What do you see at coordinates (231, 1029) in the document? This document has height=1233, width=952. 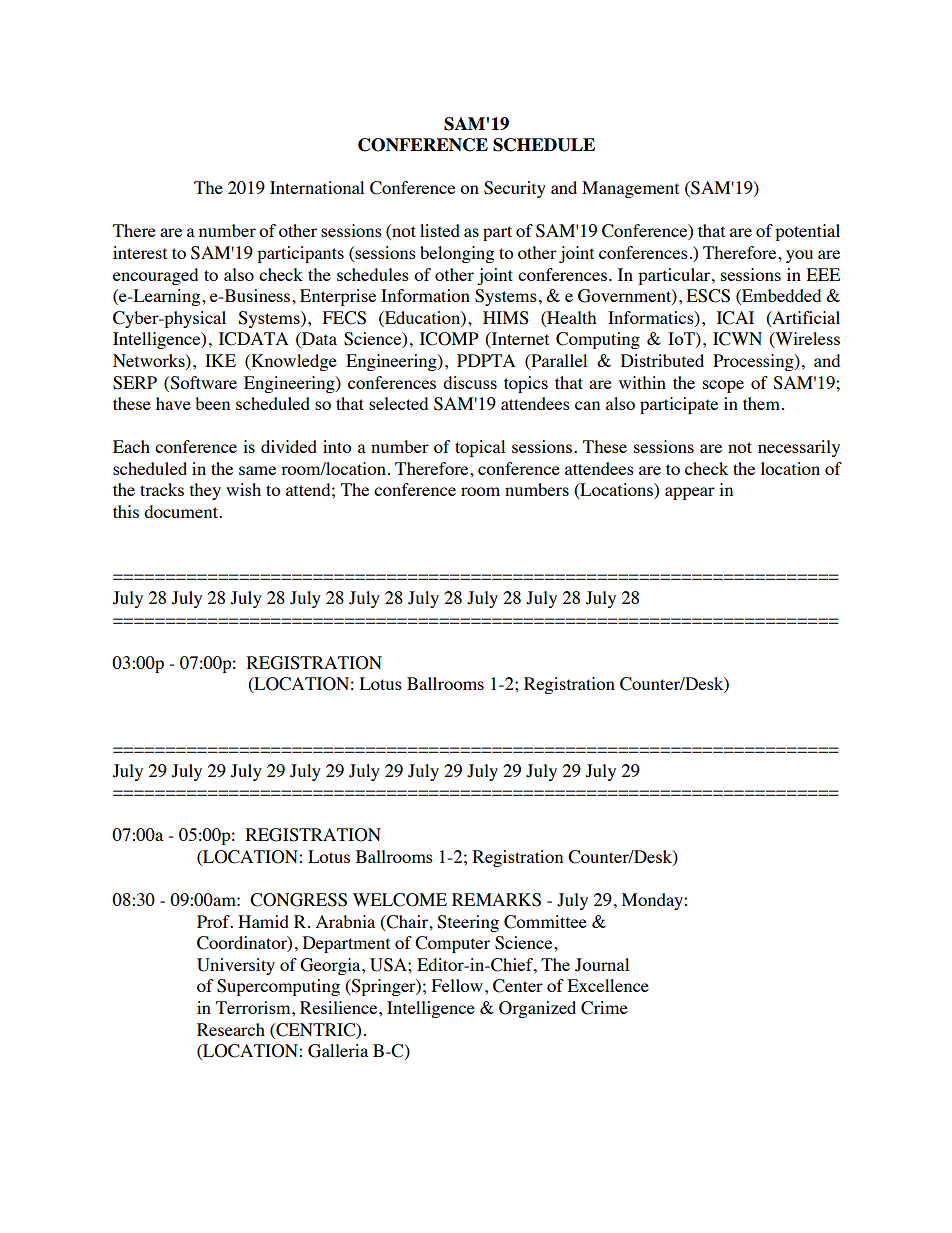 I see `Research` at bounding box center [231, 1029].
